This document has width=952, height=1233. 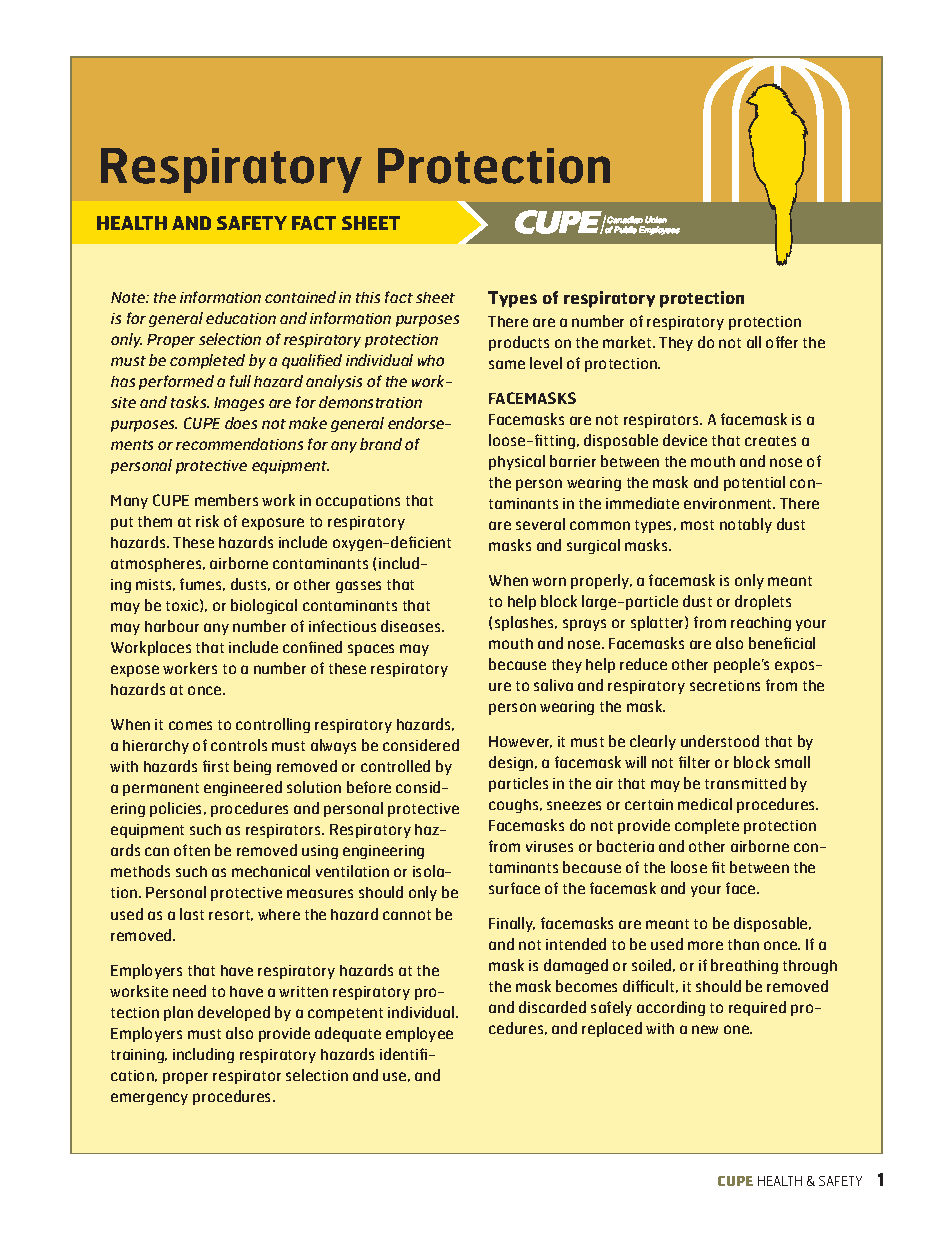 What do you see at coordinates (520, 742) in the document?
I see `However` at bounding box center [520, 742].
